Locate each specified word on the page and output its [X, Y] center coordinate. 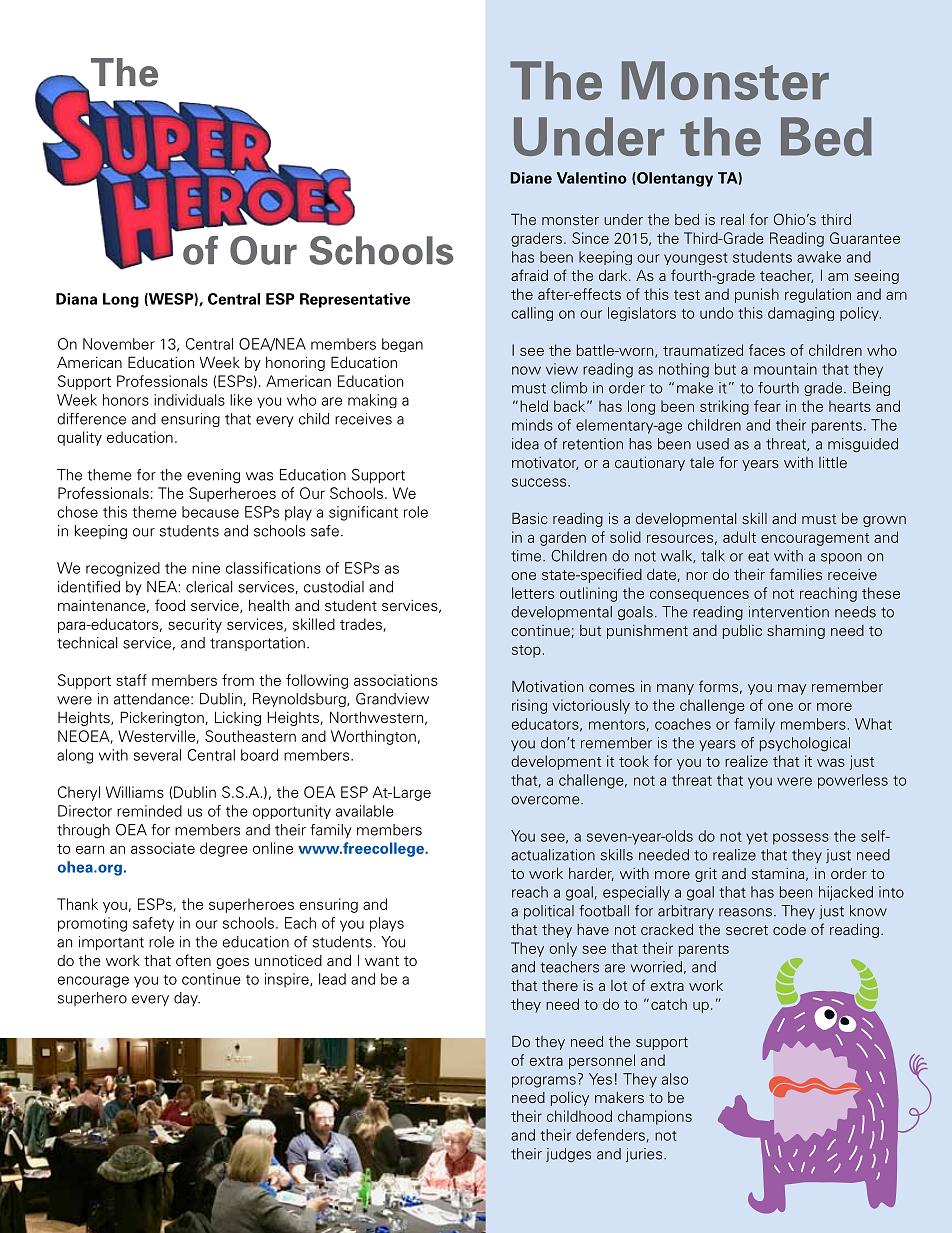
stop [526, 651]
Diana [76, 299]
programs [544, 1082]
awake [819, 257]
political [549, 912]
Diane [531, 178]
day [187, 999]
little [833, 462]
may [792, 689]
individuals [189, 400]
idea [525, 444]
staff [131, 680]
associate [163, 848]
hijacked [846, 893]
